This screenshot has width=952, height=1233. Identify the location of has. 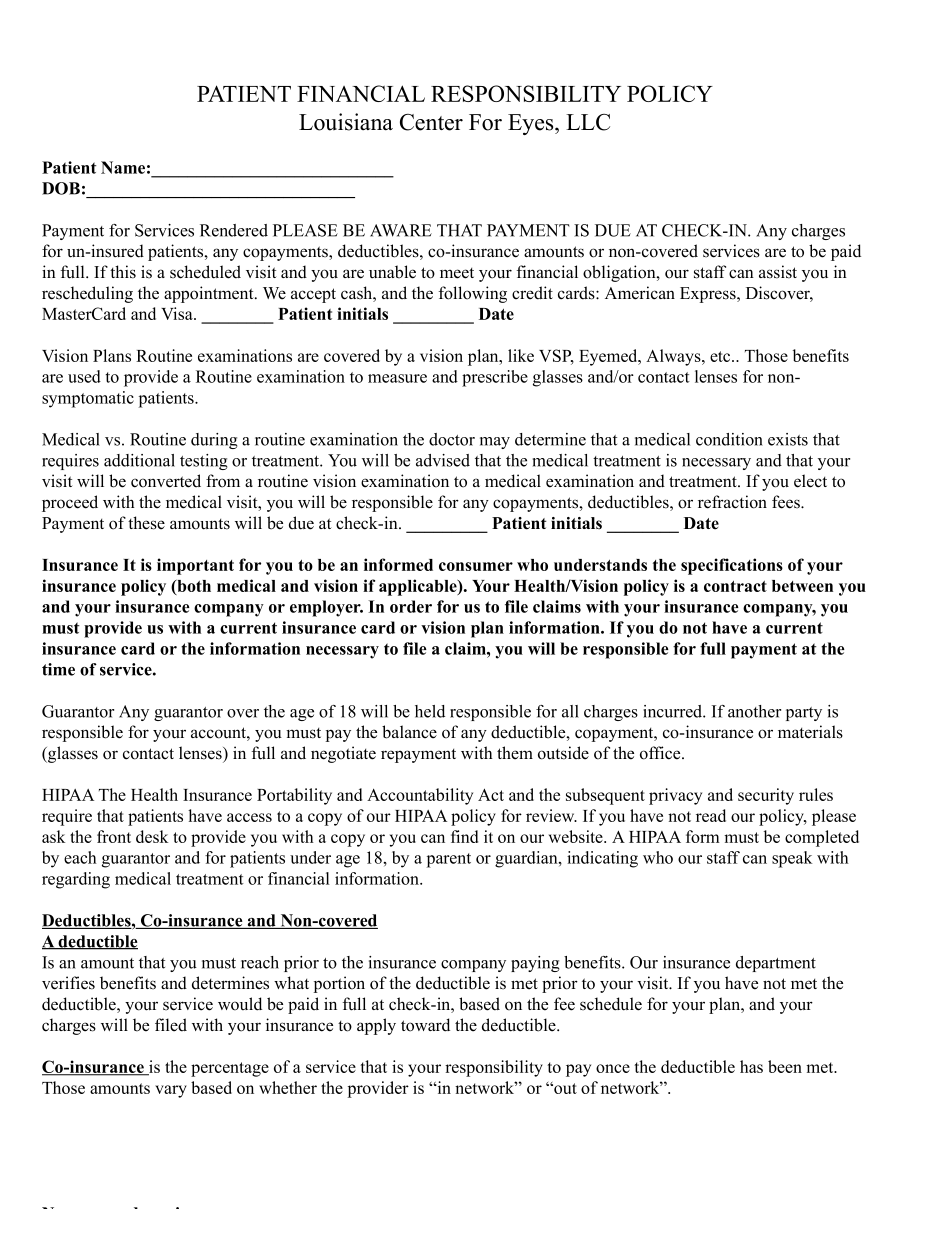
(751, 1066).
